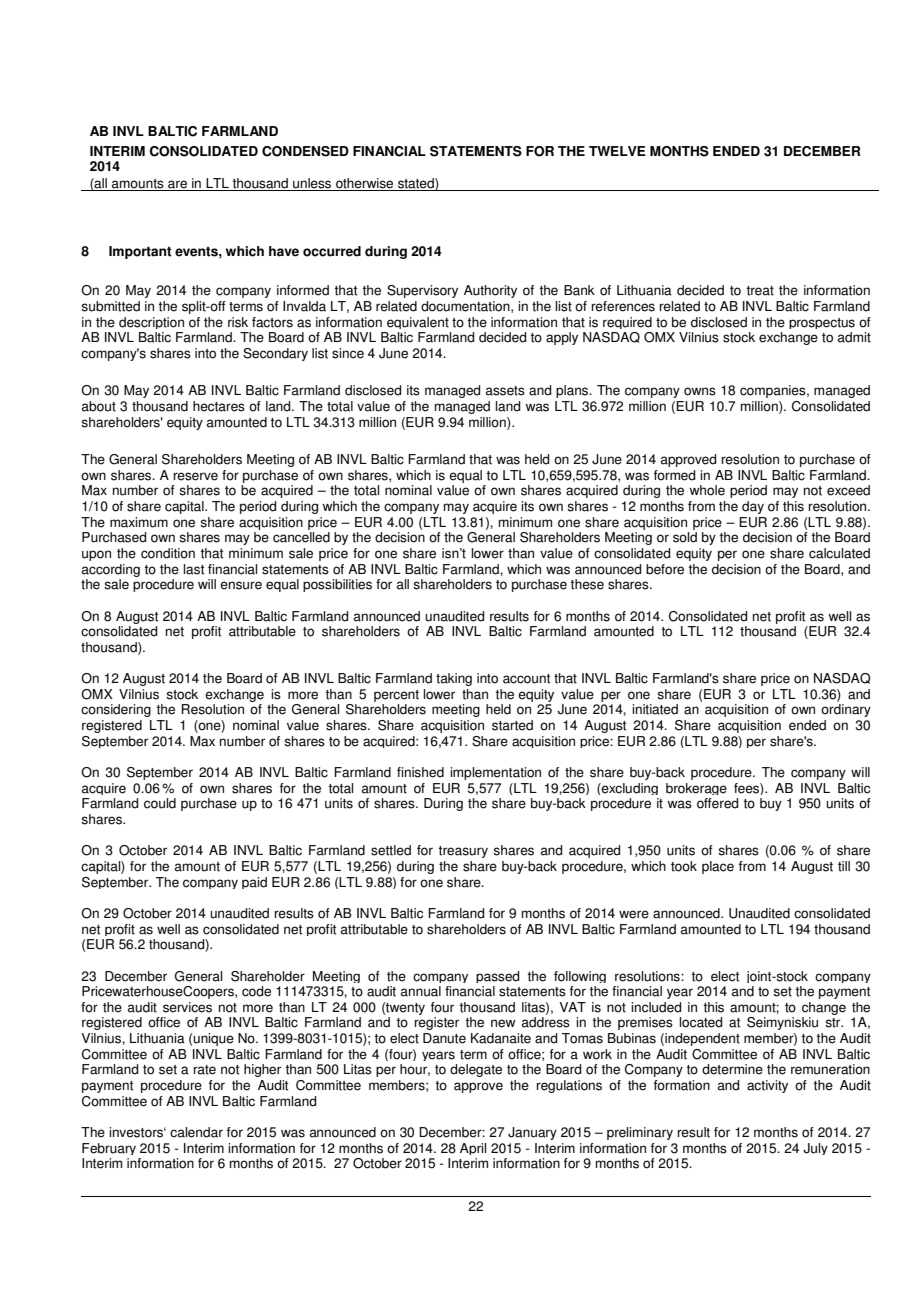 The width and height of the page is (924, 1308). I want to click on TWELVE, so click(617, 151).
